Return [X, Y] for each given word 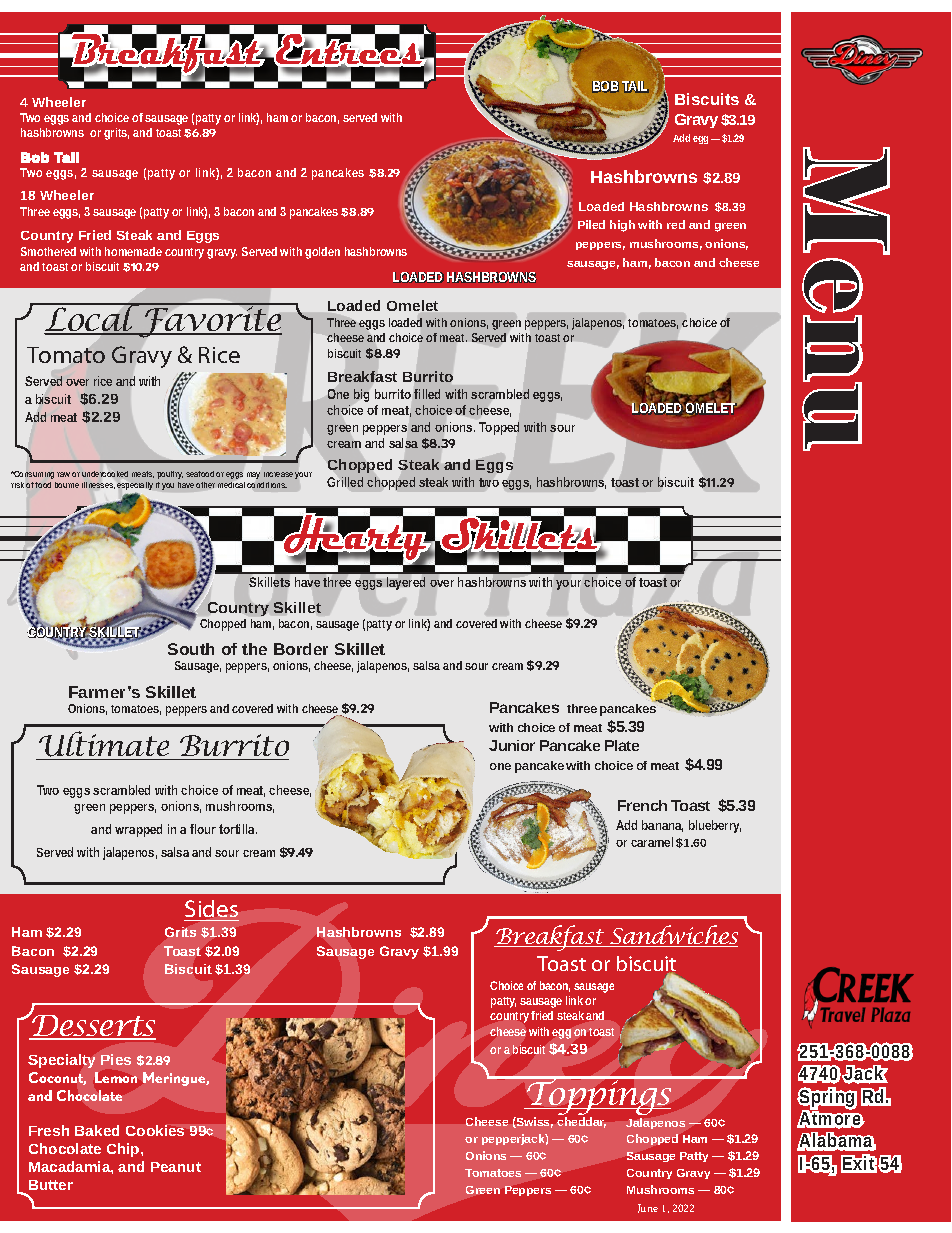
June [648, 1208]
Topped [499, 428]
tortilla [238, 829]
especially [135, 486]
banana [662, 826]
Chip [124, 1150]
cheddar [581, 1122]
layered [406, 583]
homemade [133, 251]
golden [322, 253]
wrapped [138, 830]
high [622, 226]
